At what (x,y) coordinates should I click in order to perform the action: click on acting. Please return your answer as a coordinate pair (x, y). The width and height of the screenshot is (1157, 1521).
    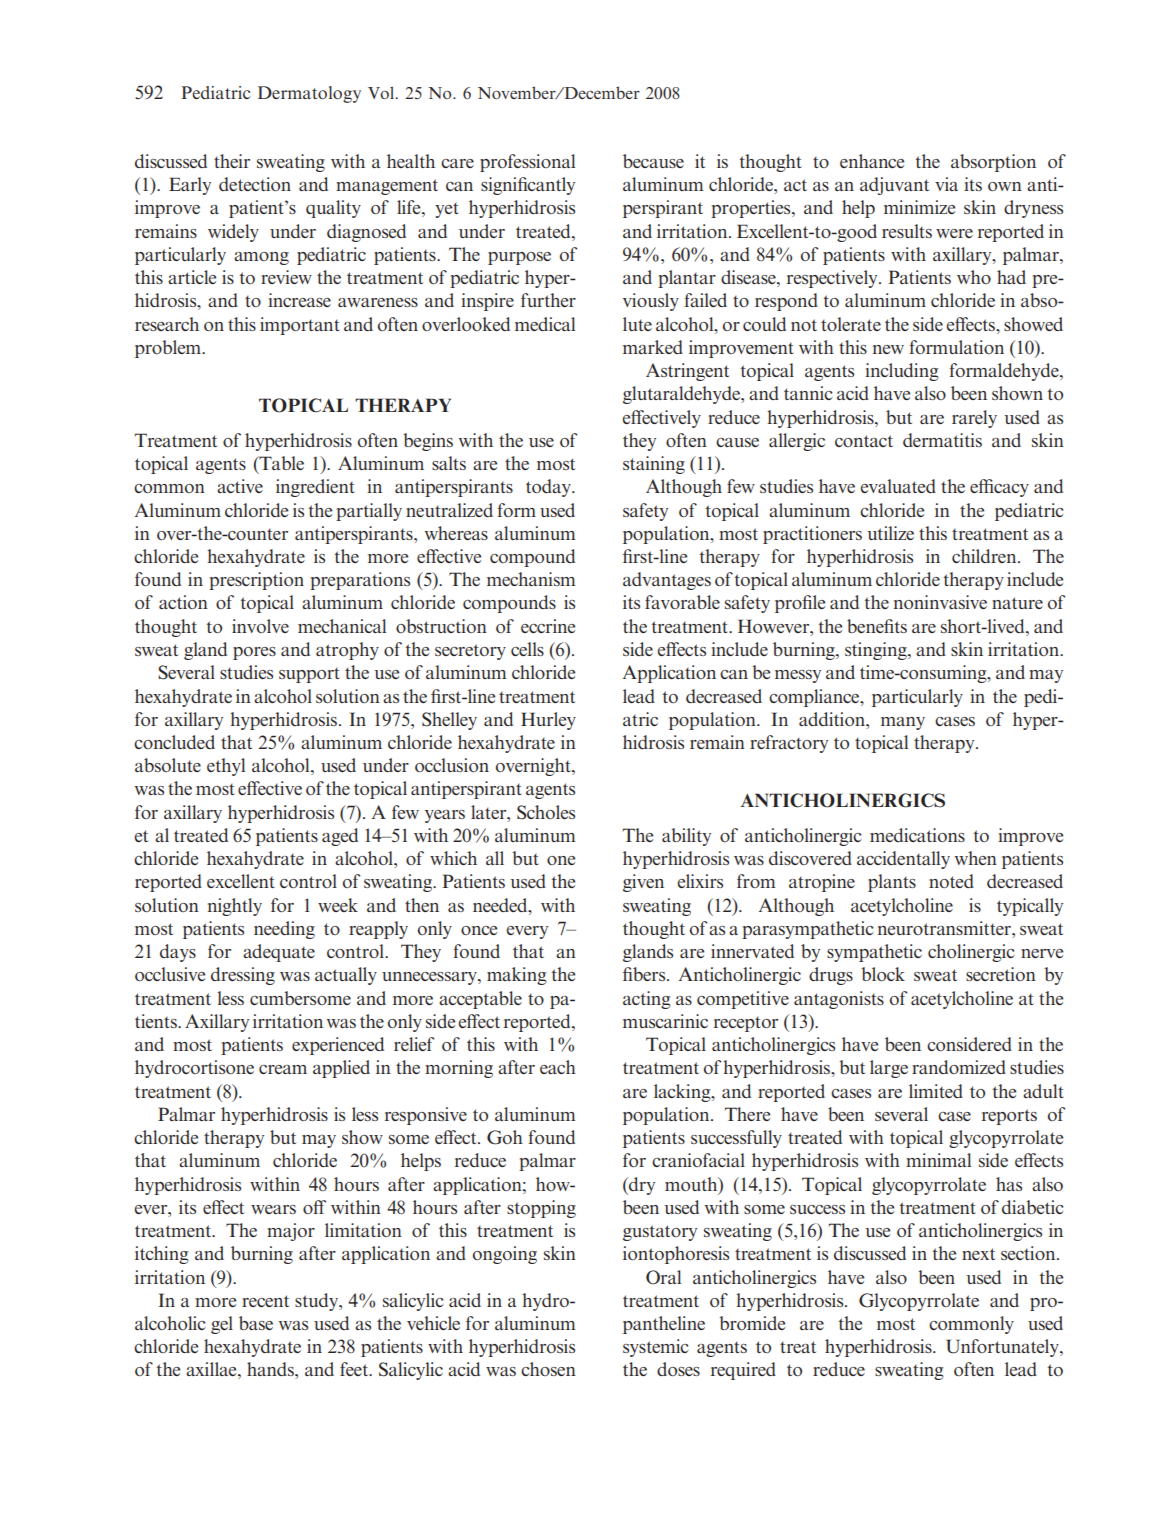
    Looking at the image, I should click on (647, 1000).
